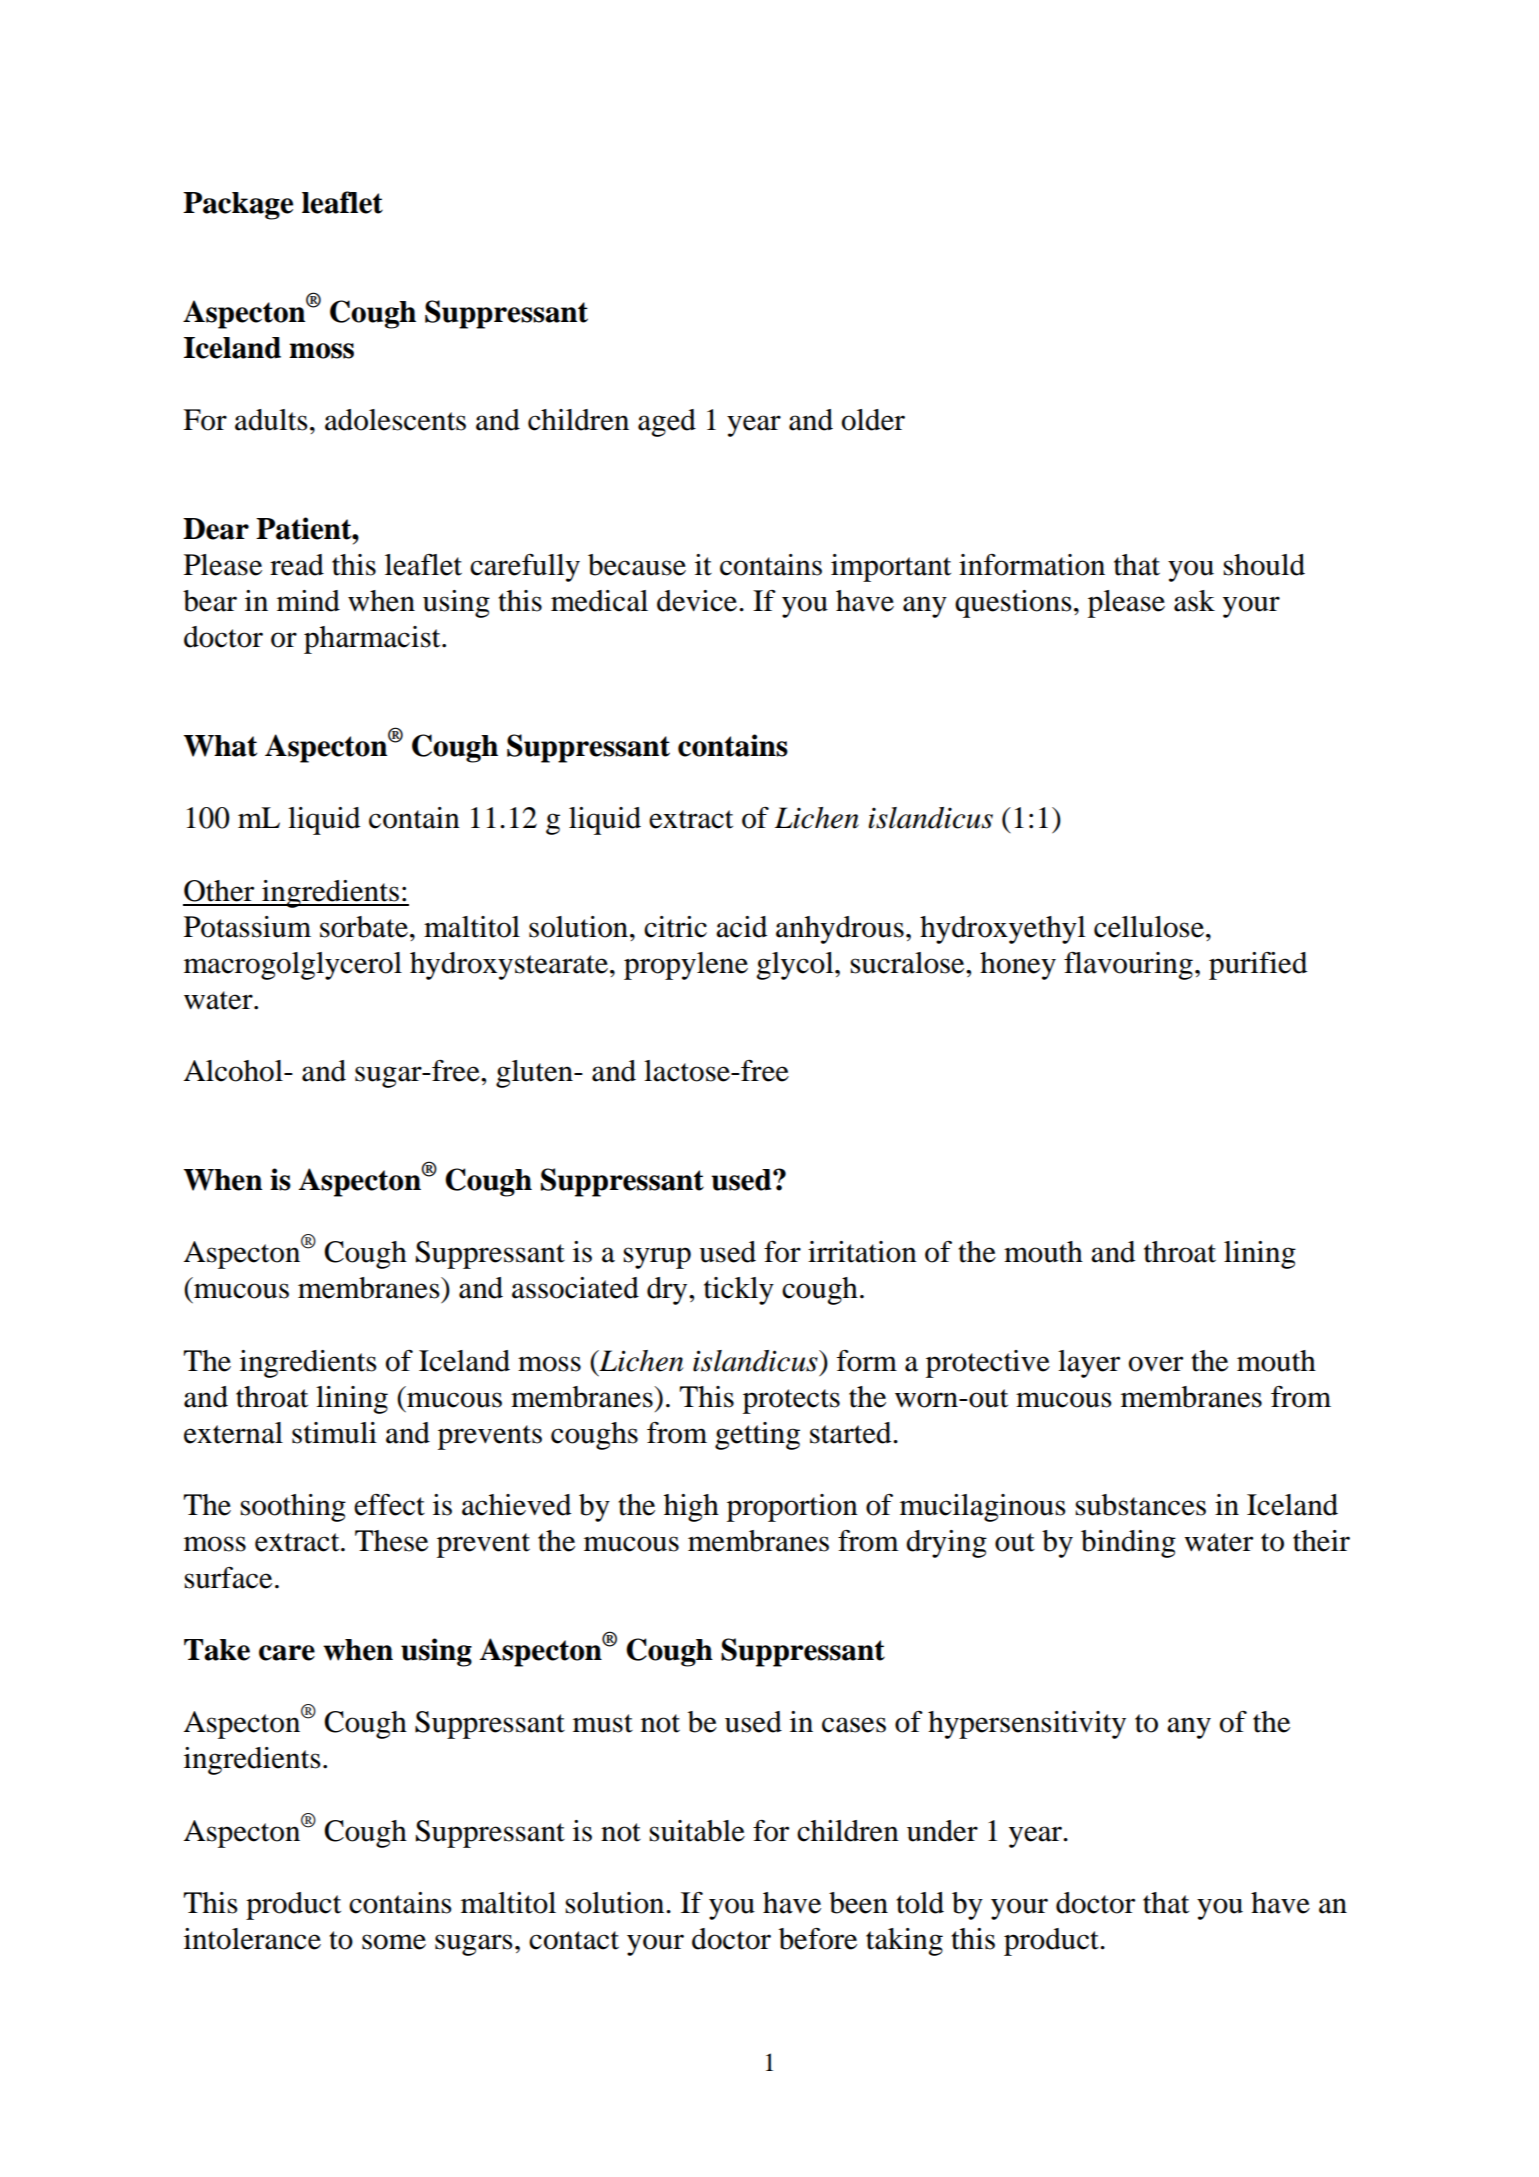 The image size is (1539, 2177). Describe the element at coordinates (1128, 966) in the document. I see `flavouring` at that location.
